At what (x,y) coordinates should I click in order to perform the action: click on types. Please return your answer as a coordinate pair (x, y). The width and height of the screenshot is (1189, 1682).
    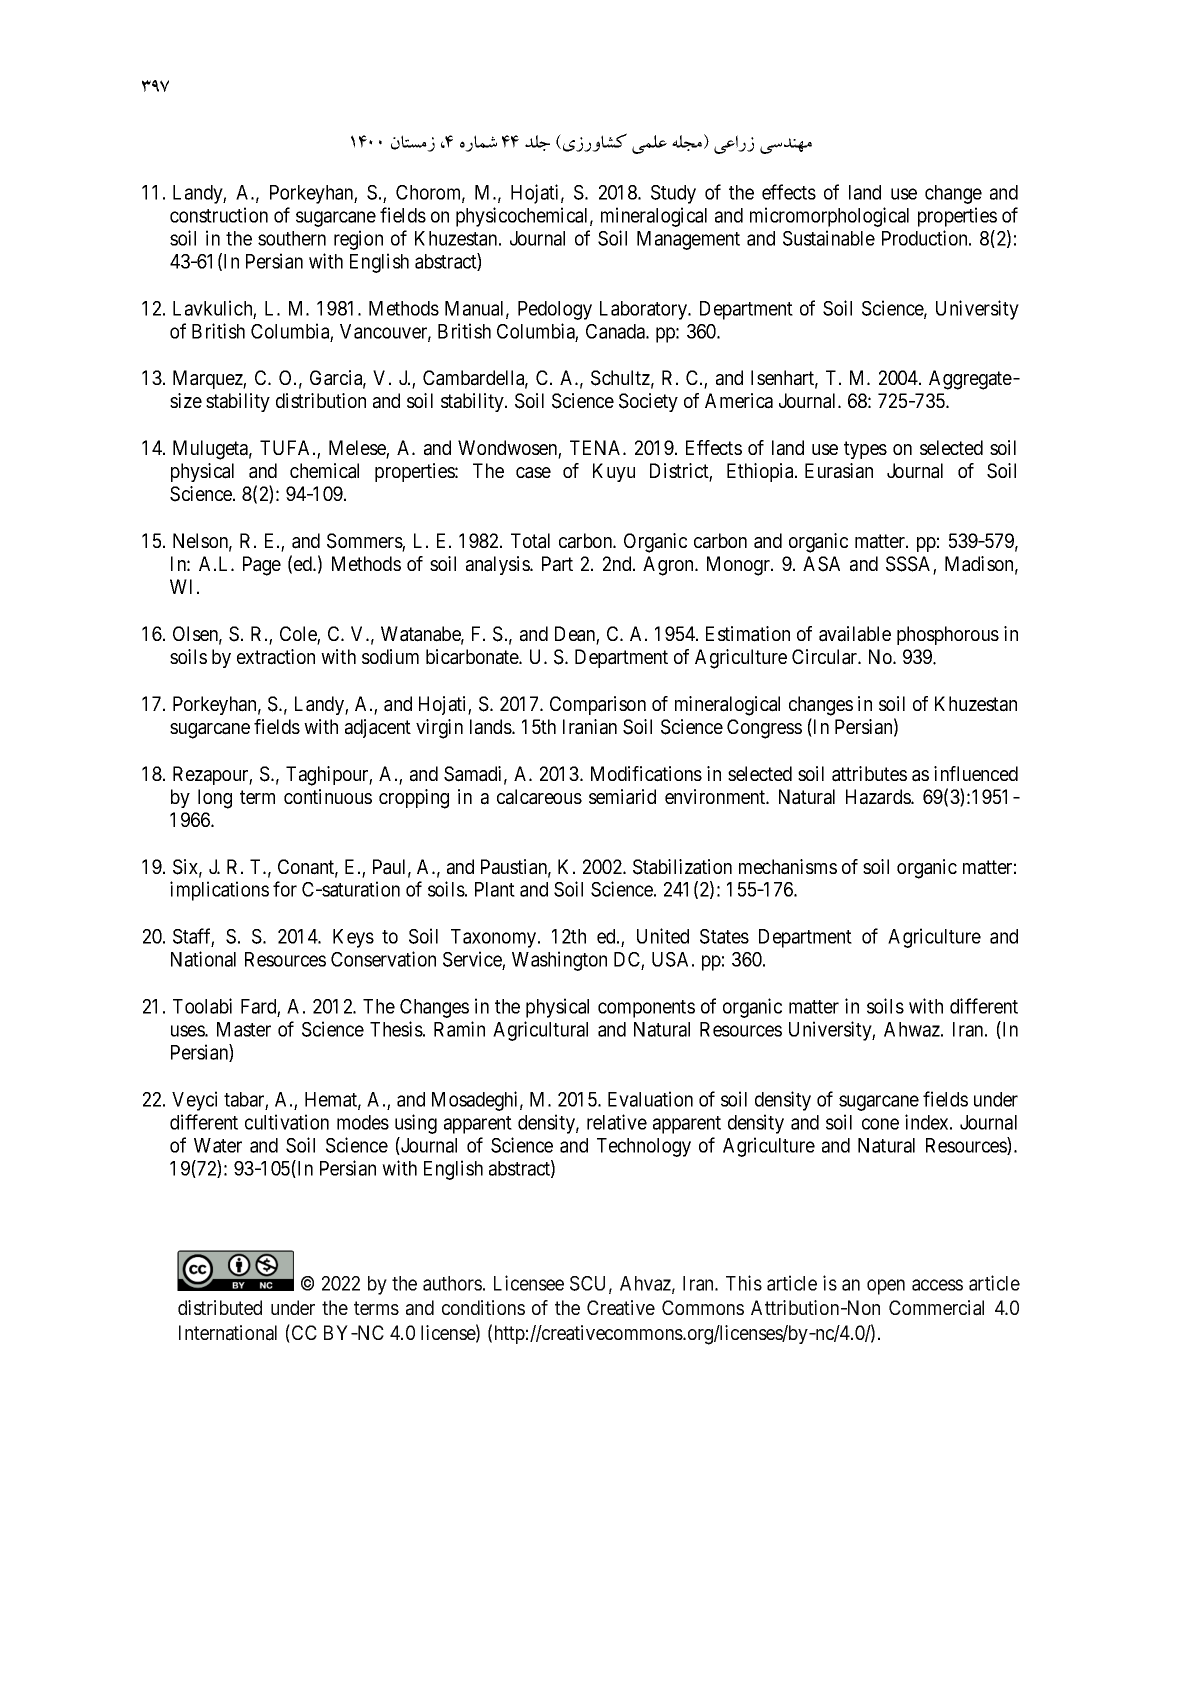
    Looking at the image, I should click on (865, 450).
